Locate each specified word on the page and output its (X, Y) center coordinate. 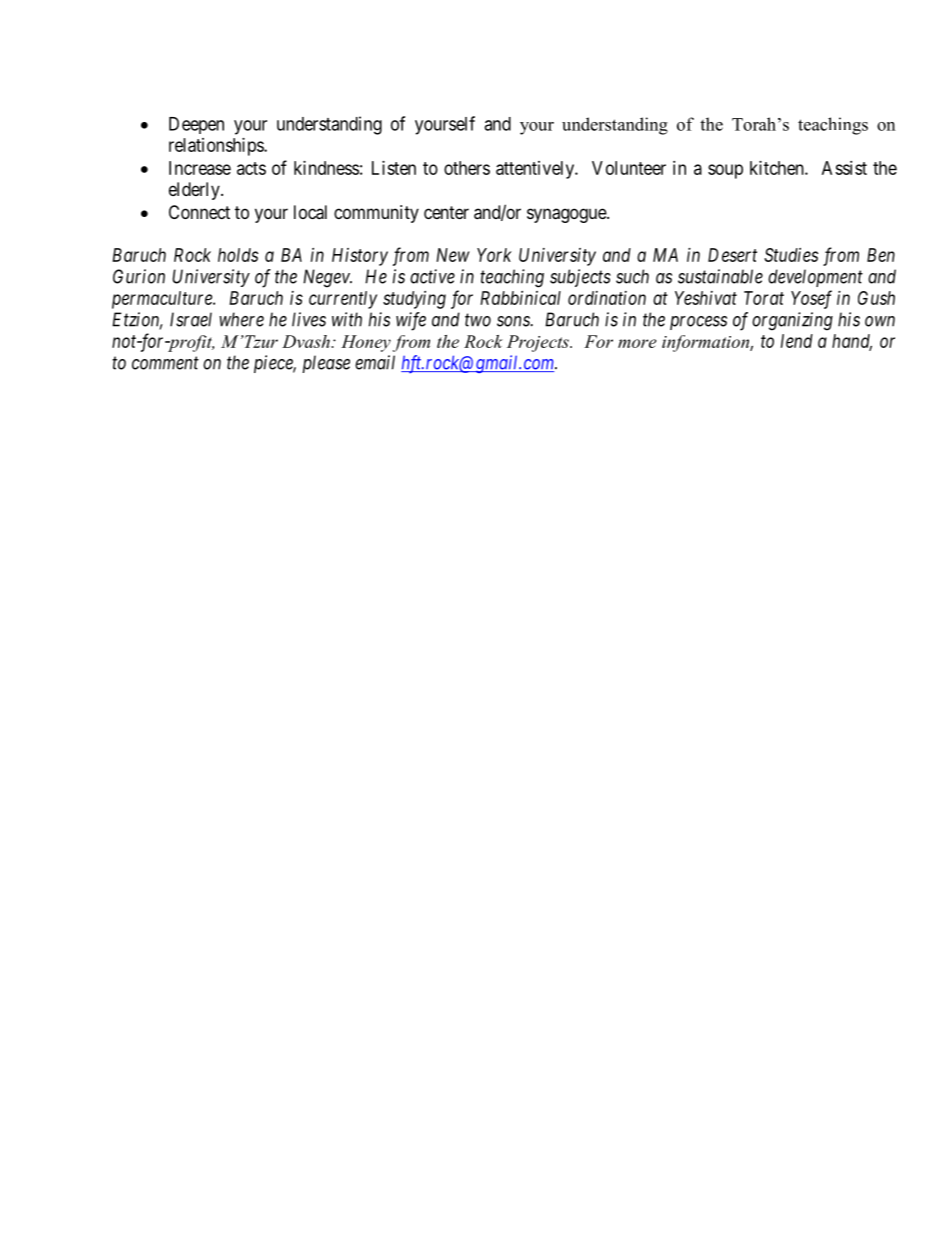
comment (165, 363)
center (446, 212)
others (467, 168)
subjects (580, 278)
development (815, 278)
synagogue (567, 215)
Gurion (139, 276)
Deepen (196, 125)
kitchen (778, 168)
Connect (199, 212)
